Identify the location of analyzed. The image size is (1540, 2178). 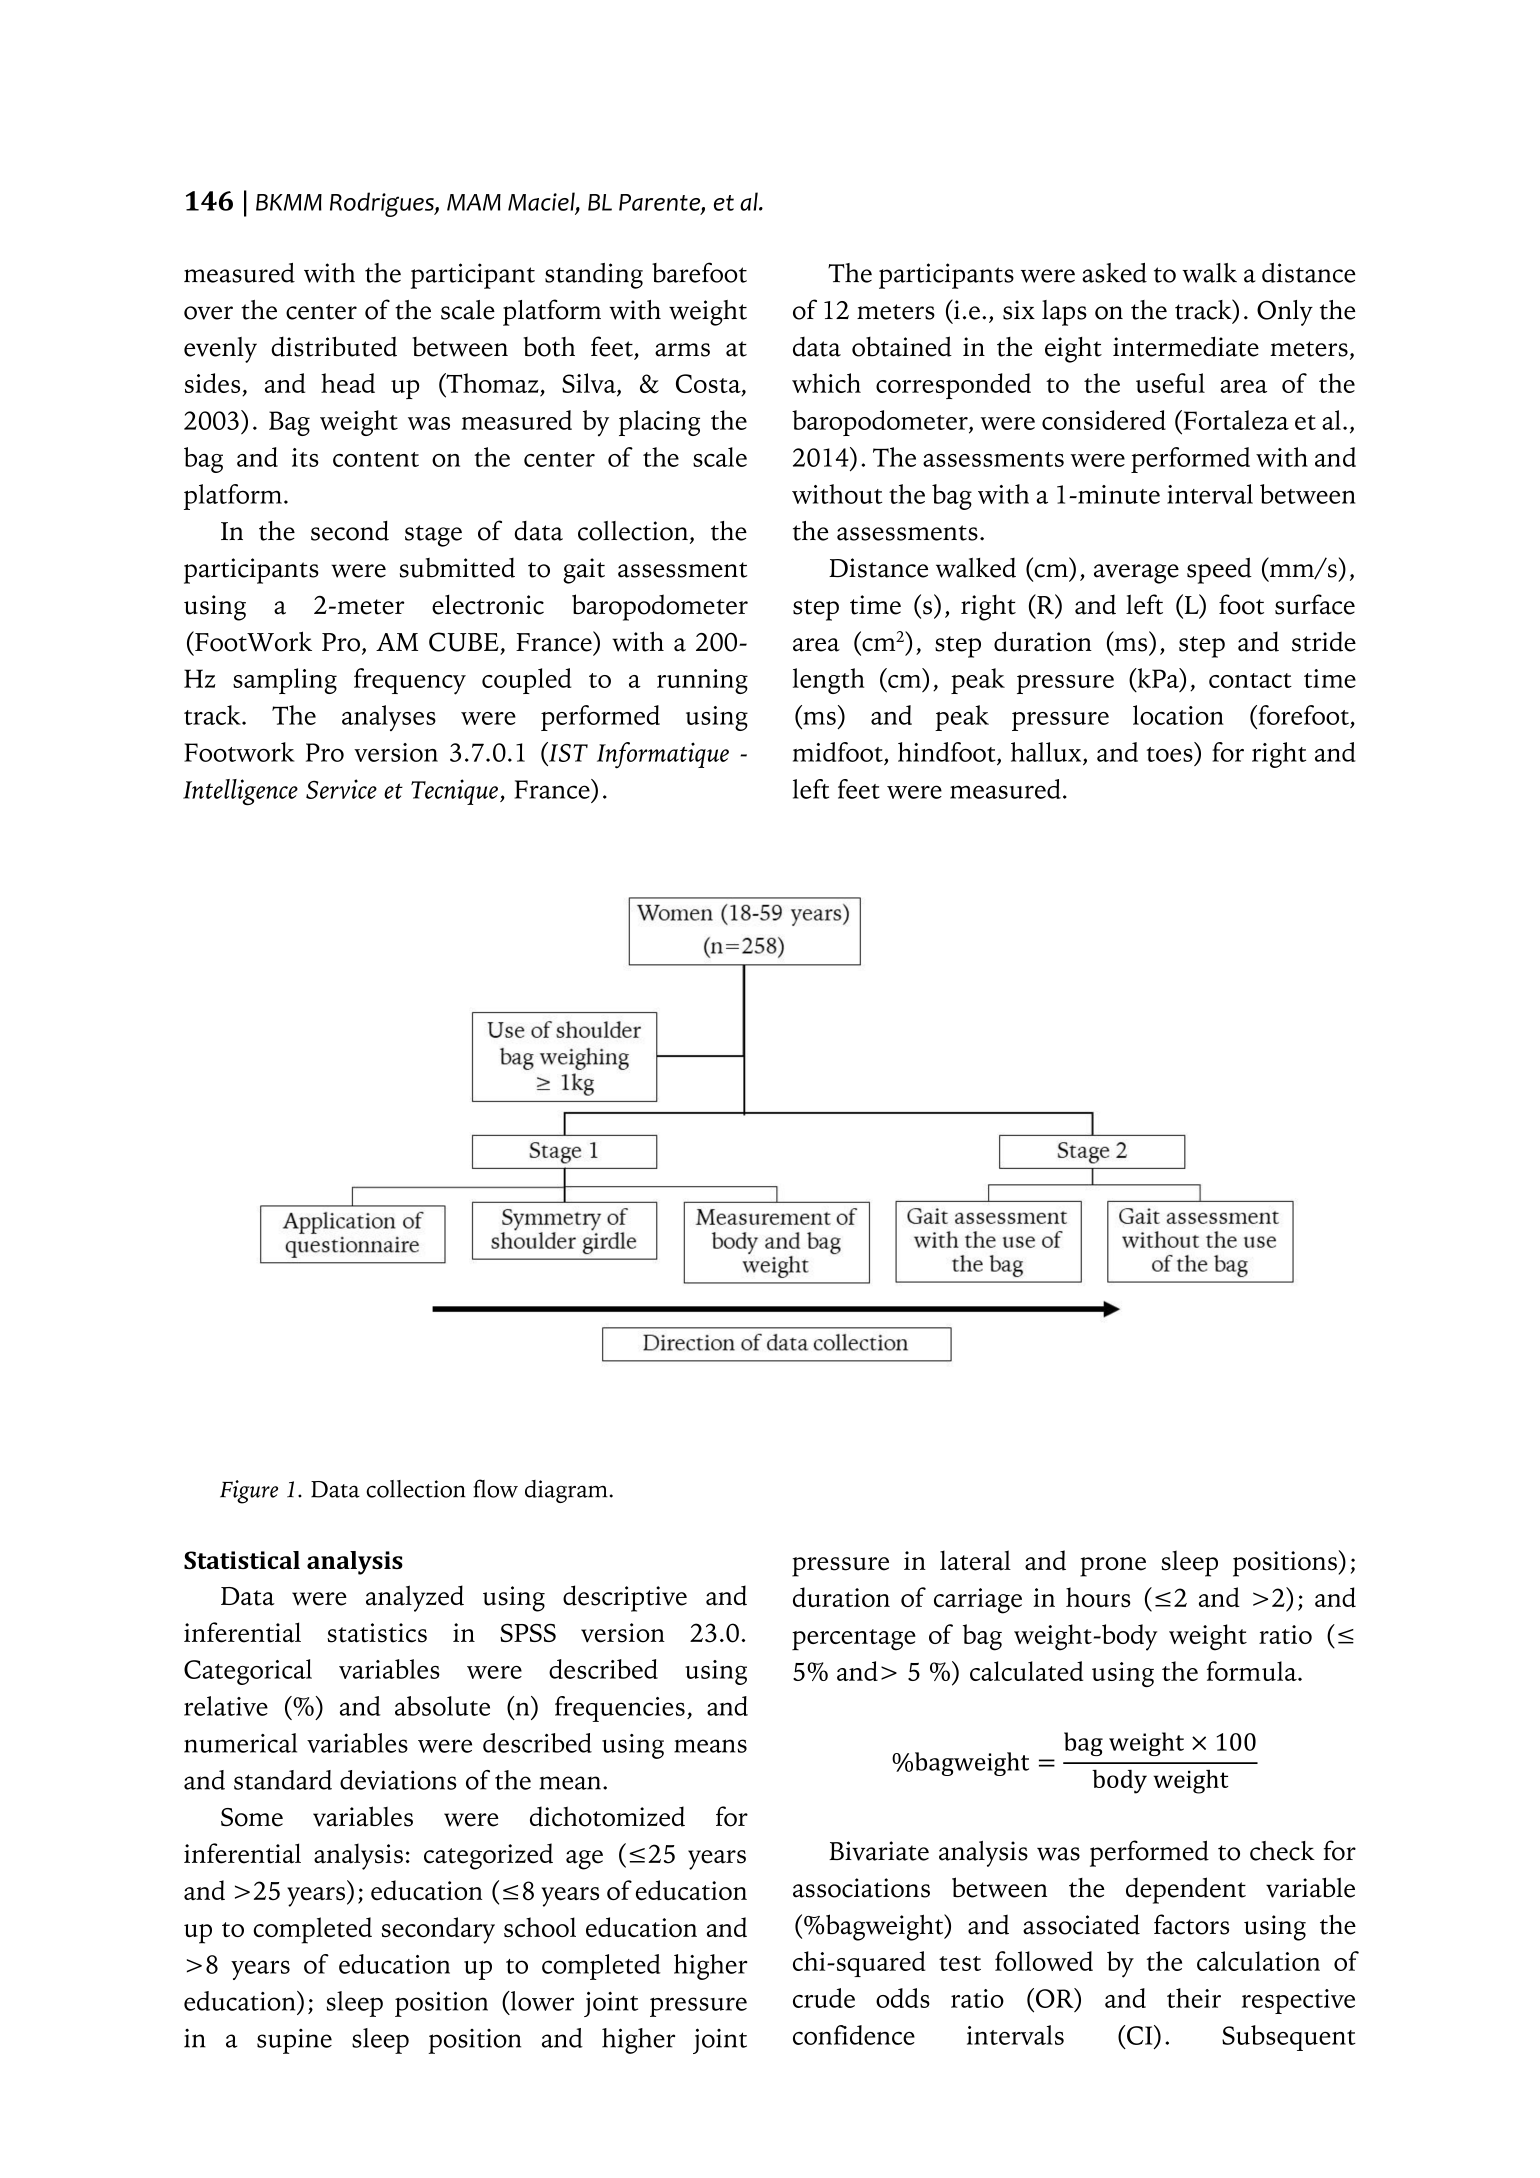
(415, 1598).
